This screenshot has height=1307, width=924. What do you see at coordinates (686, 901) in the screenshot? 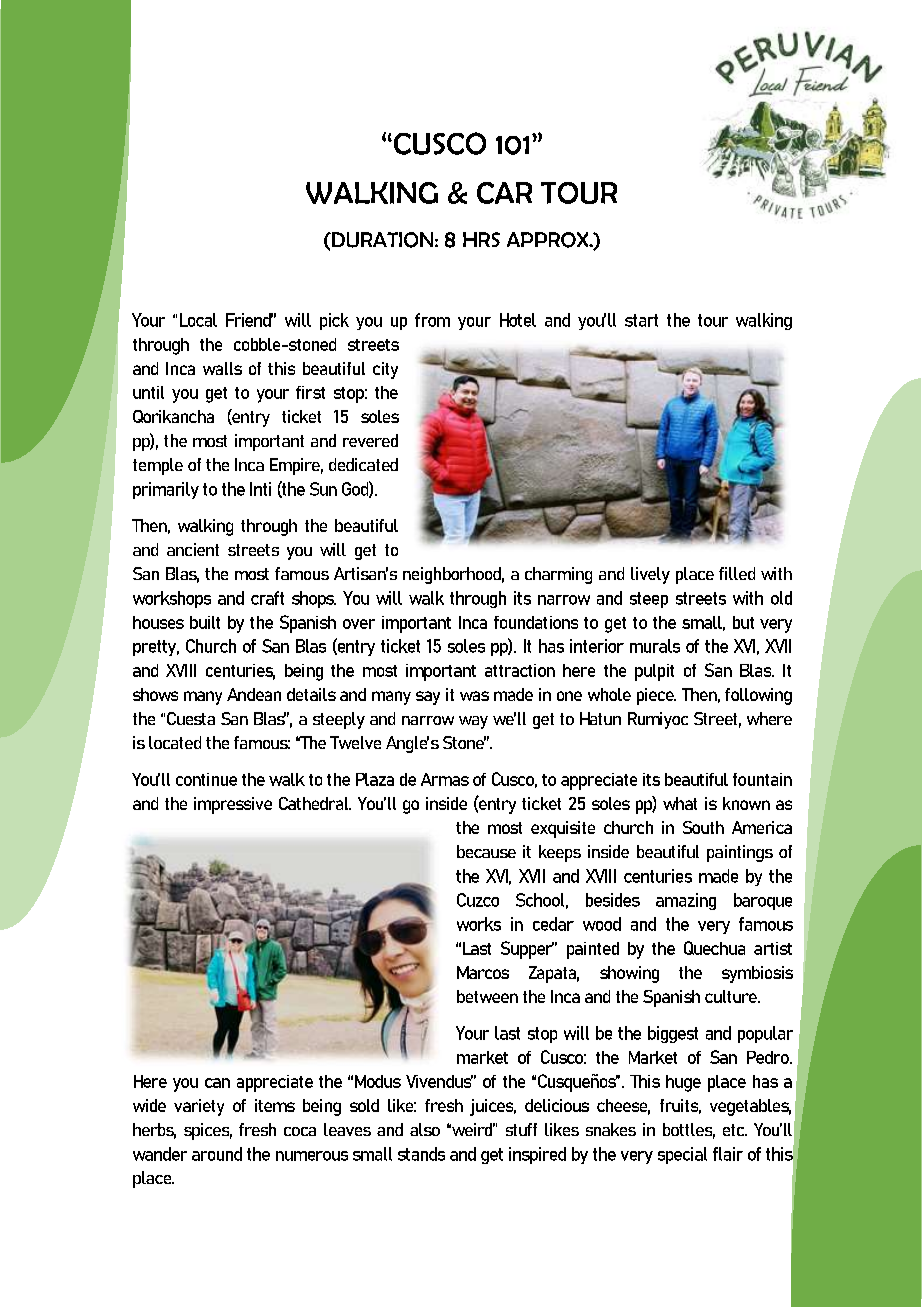
I see `amazing` at bounding box center [686, 901].
